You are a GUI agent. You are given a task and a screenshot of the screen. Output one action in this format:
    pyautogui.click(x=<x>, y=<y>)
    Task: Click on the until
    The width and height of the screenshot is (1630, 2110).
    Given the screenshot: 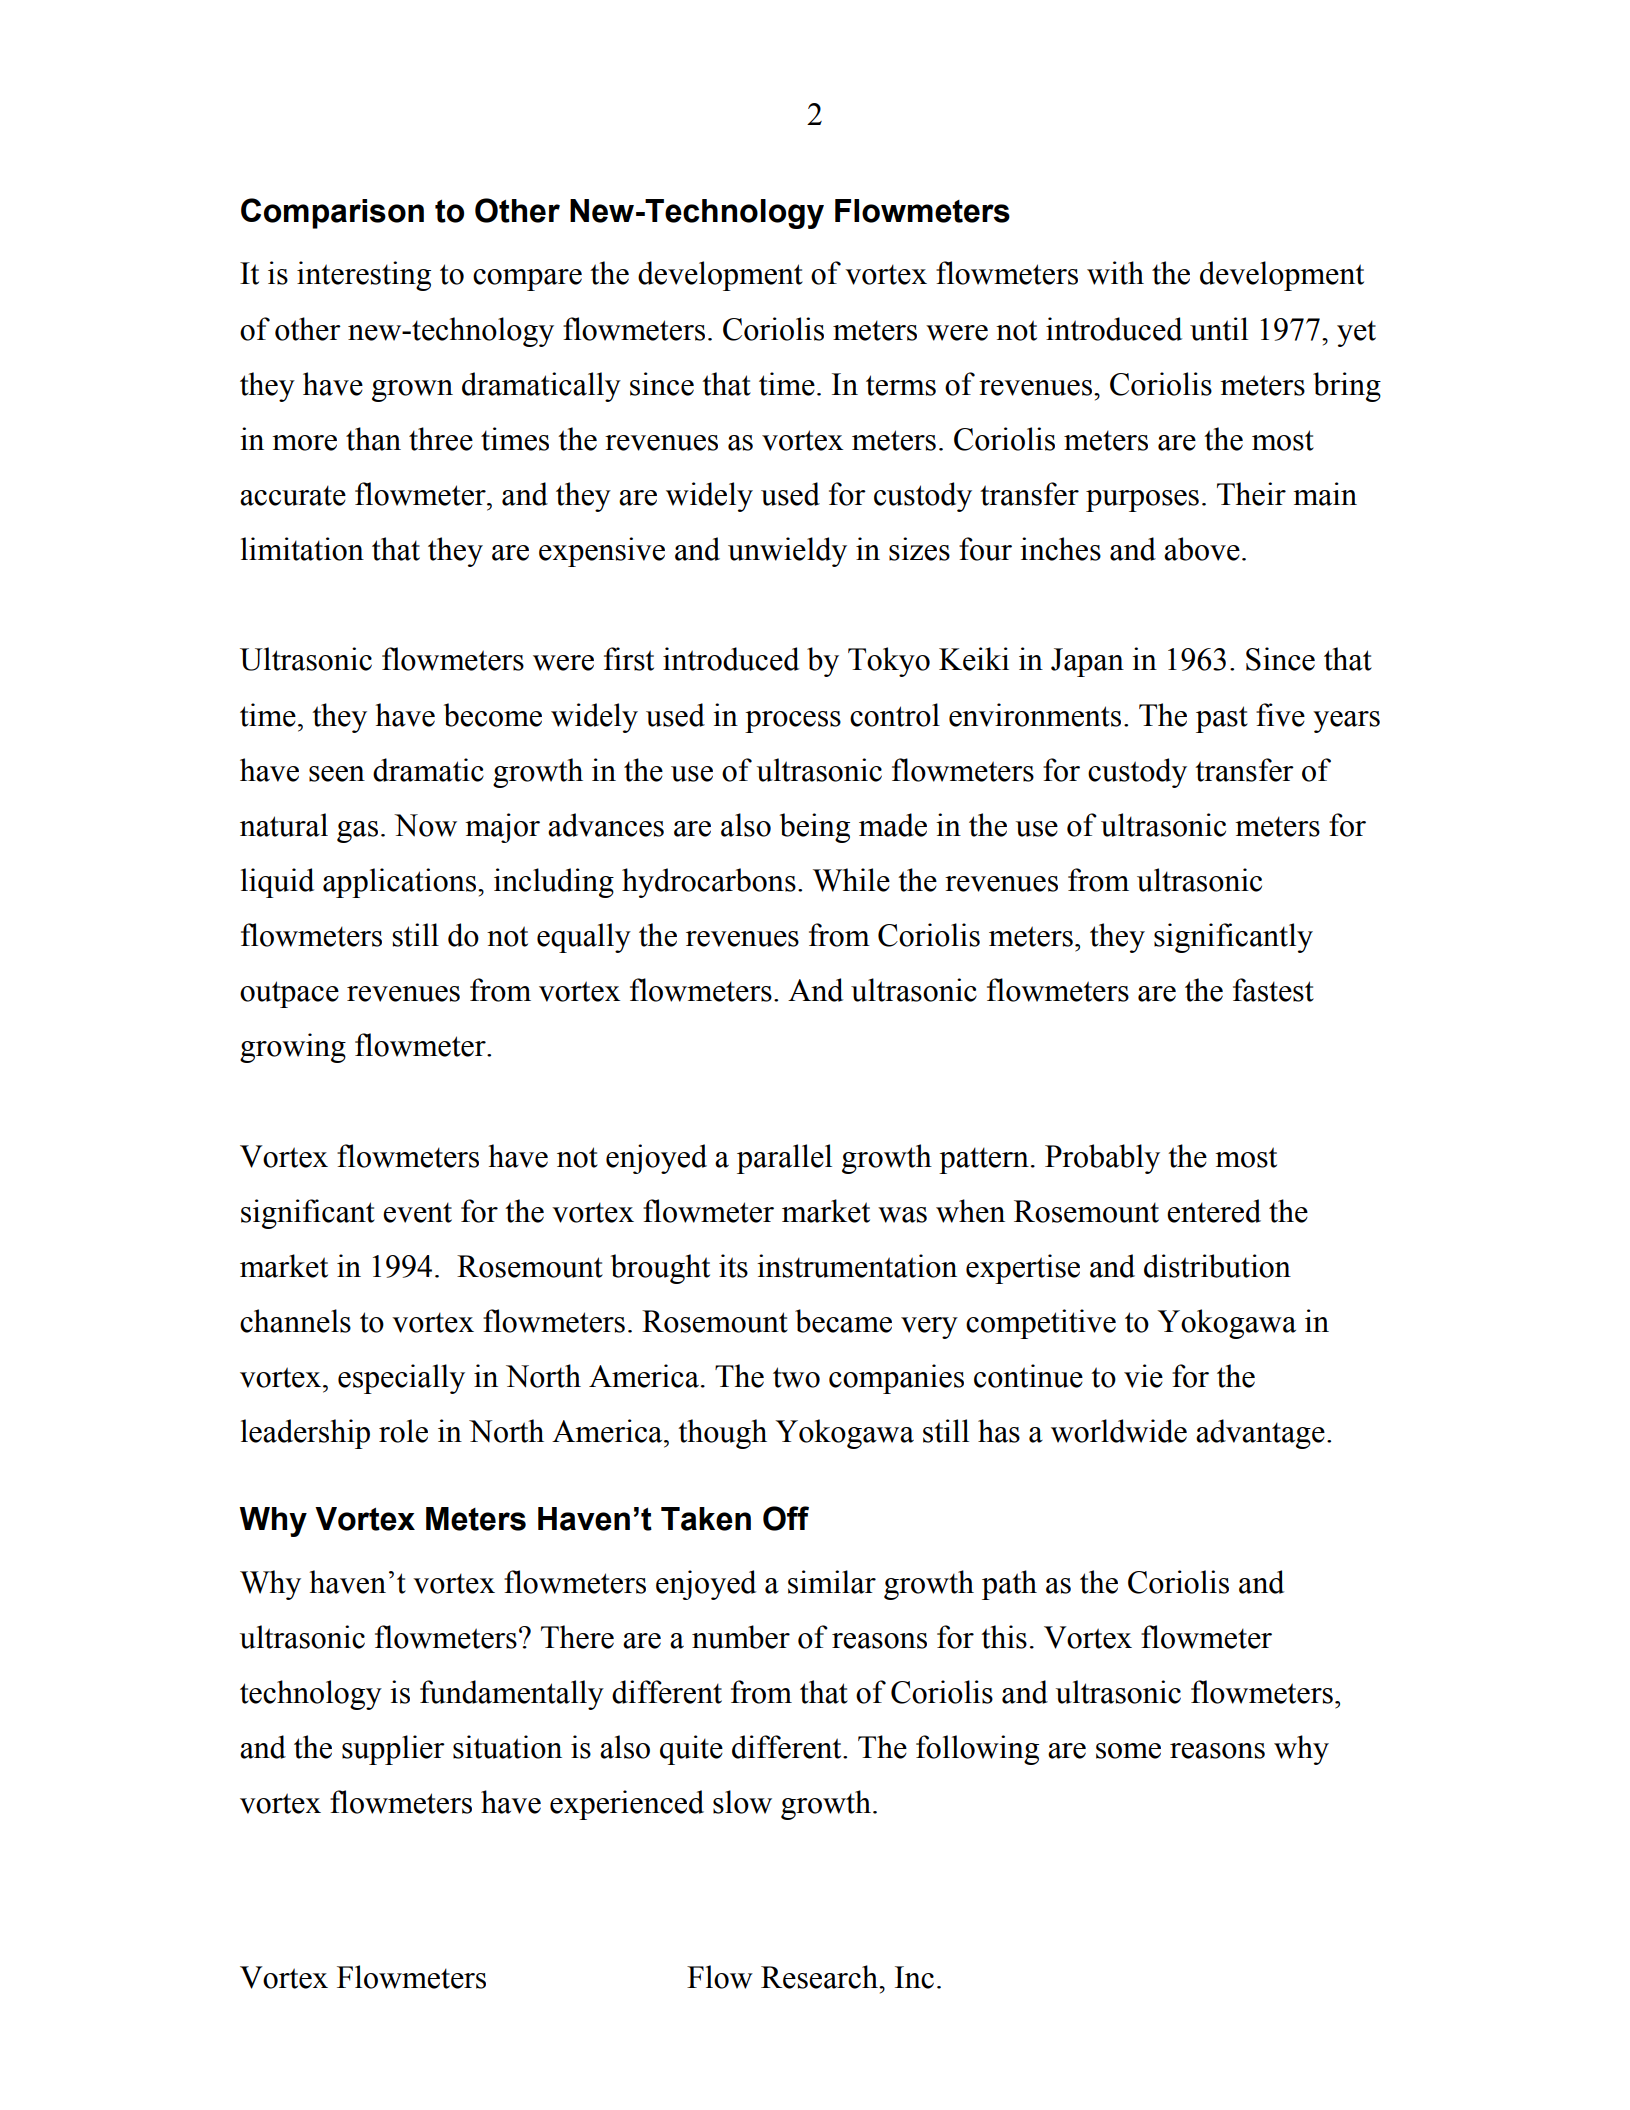 What is the action you would take?
    pyautogui.click(x=1219, y=329)
